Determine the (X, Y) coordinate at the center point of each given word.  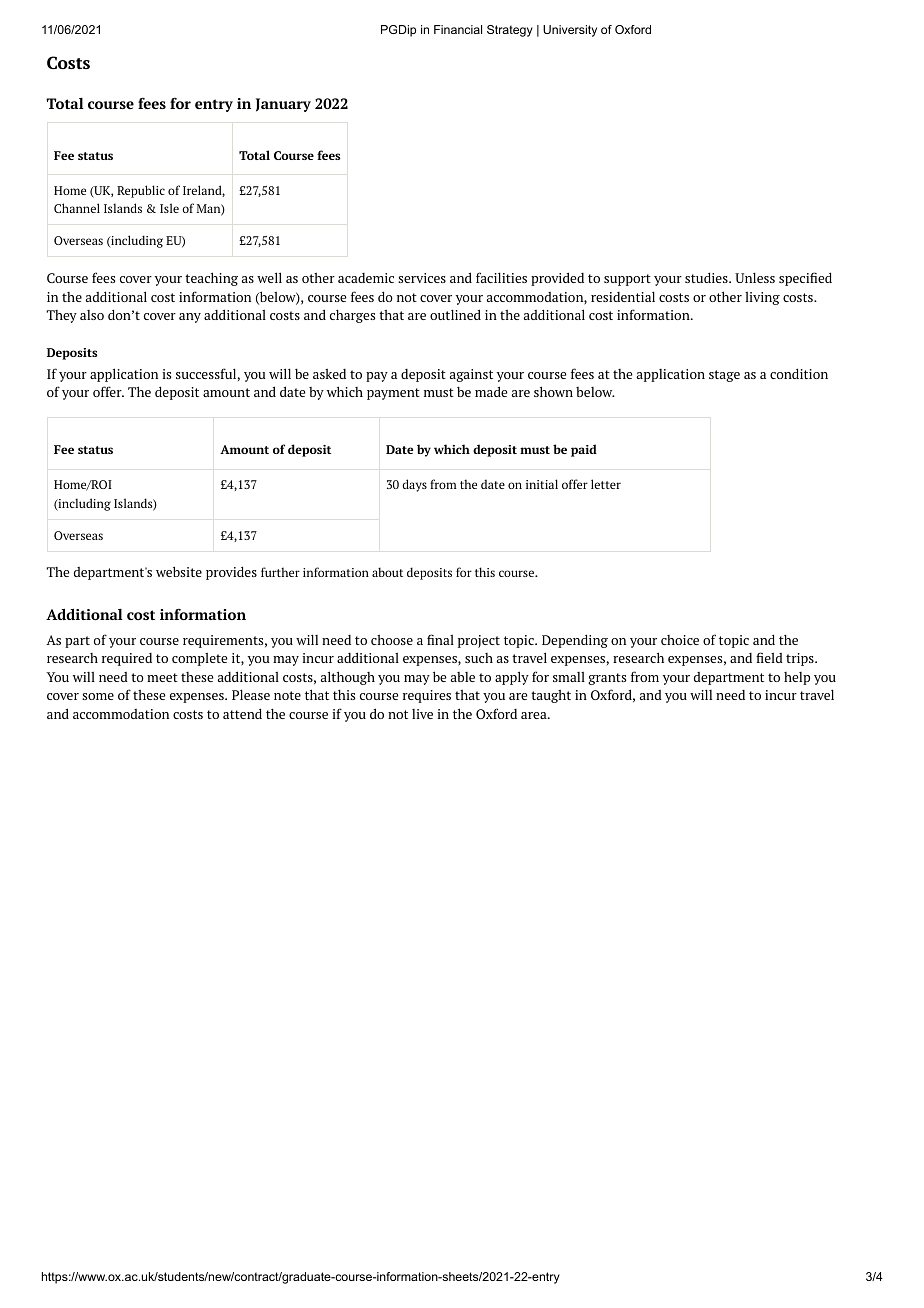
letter (606, 484)
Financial (458, 29)
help (797, 678)
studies (707, 277)
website (179, 571)
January (283, 105)
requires (427, 696)
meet (162, 677)
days (414, 485)
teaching (211, 279)
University (570, 31)
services (422, 278)
